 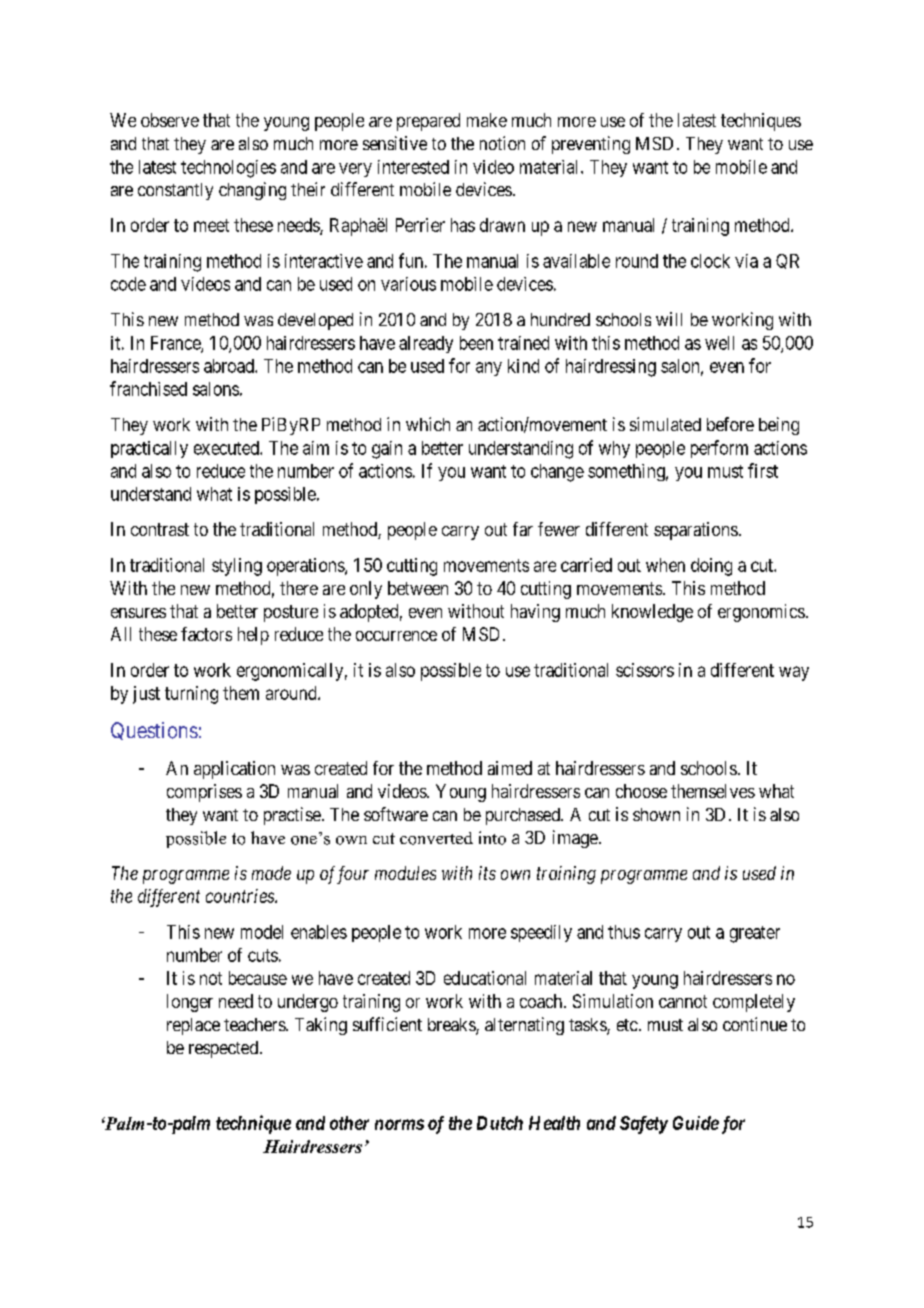 What do you see at coordinates (502, 143) in the image?
I see `notion` at bounding box center [502, 143].
